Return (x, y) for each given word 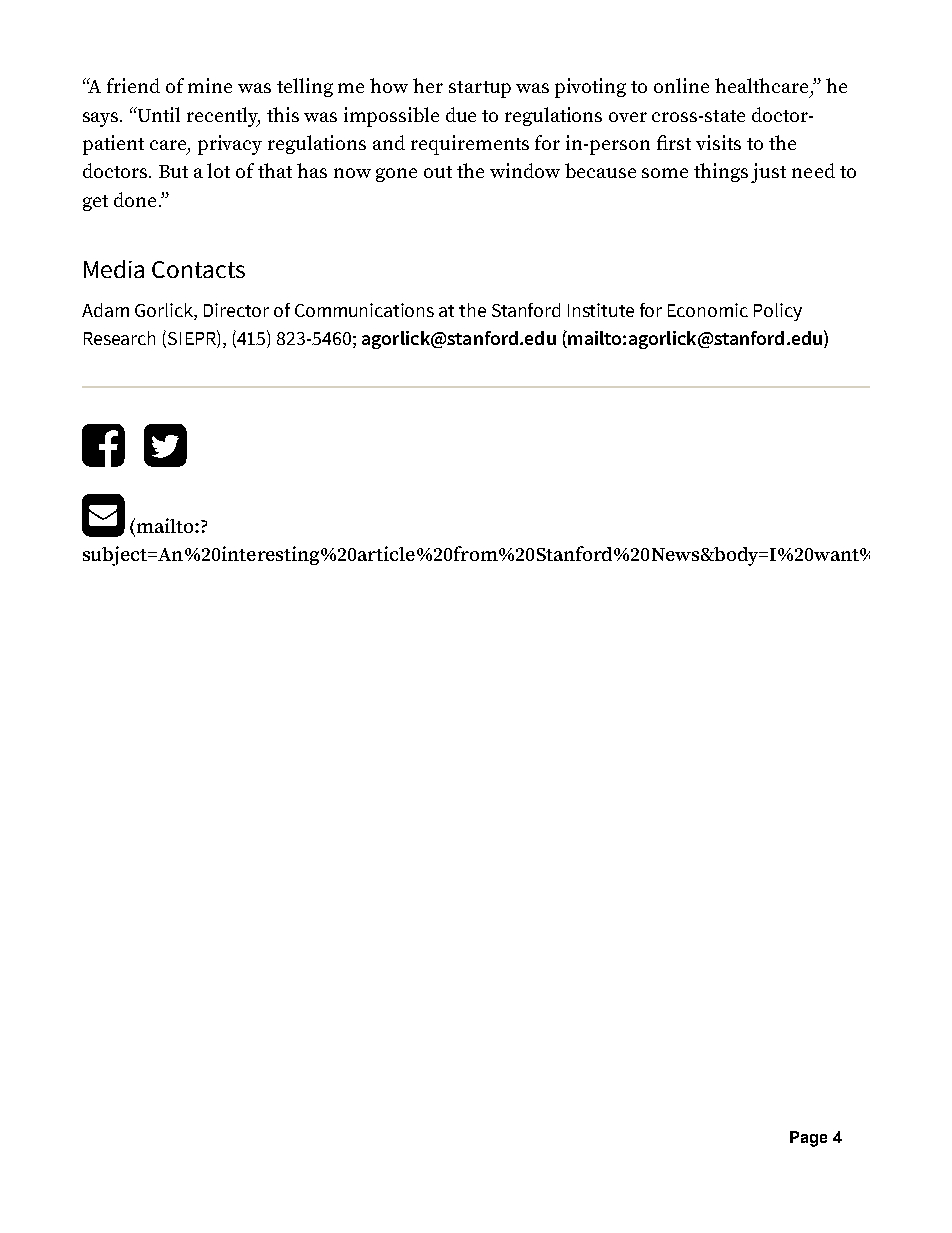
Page (808, 1139)
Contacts (198, 269)
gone (396, 175)
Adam (105, 310)
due (461, 114)
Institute (601, 310)
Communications (364, 310)
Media (114, 269)
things (721, 172)
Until (158, 114)
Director (236, 310)
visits (718, 142)
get (95, 203)
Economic (708, 310)
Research (119, 338)
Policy (778, 312)
